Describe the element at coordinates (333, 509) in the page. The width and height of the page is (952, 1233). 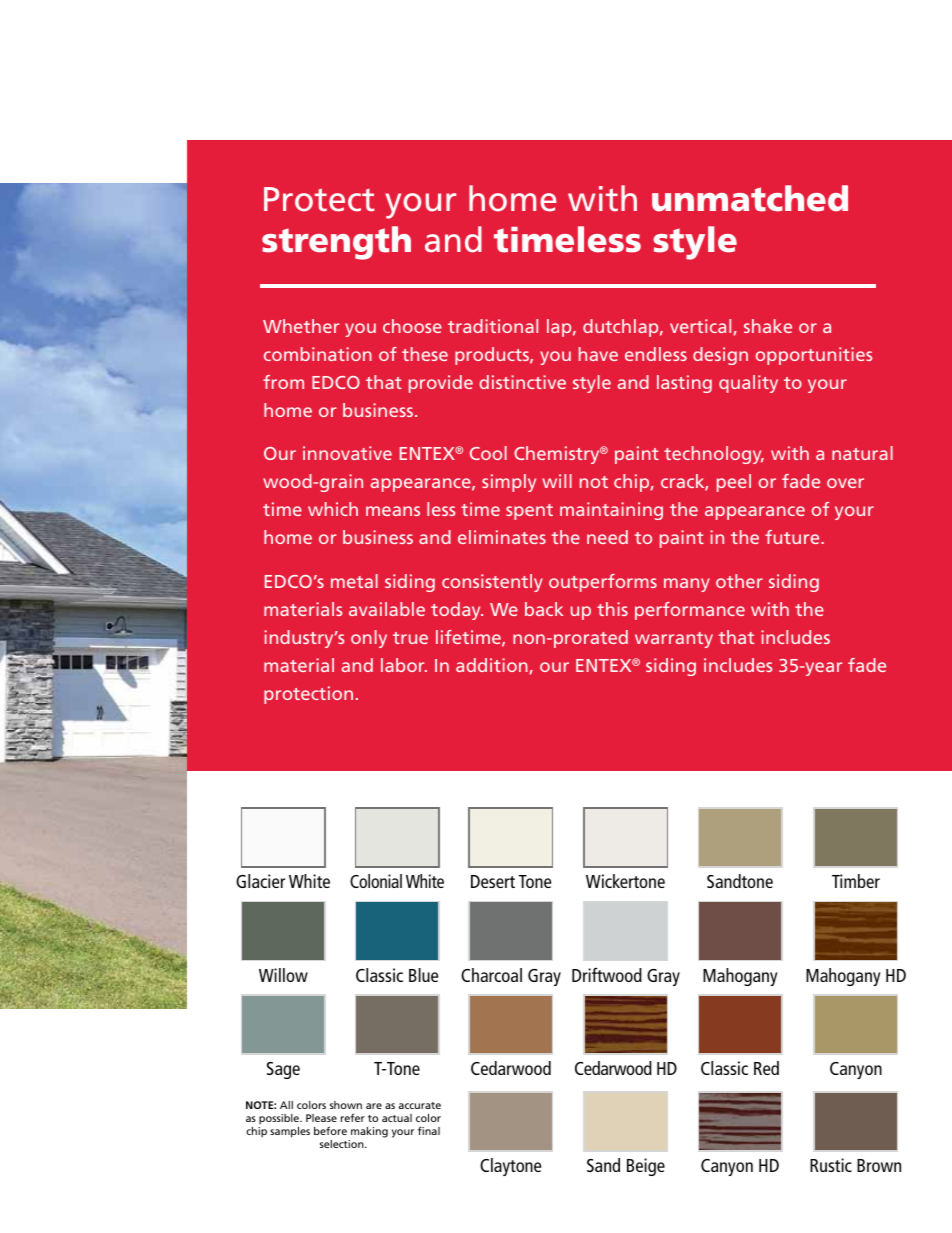
I see `which` at that location.
